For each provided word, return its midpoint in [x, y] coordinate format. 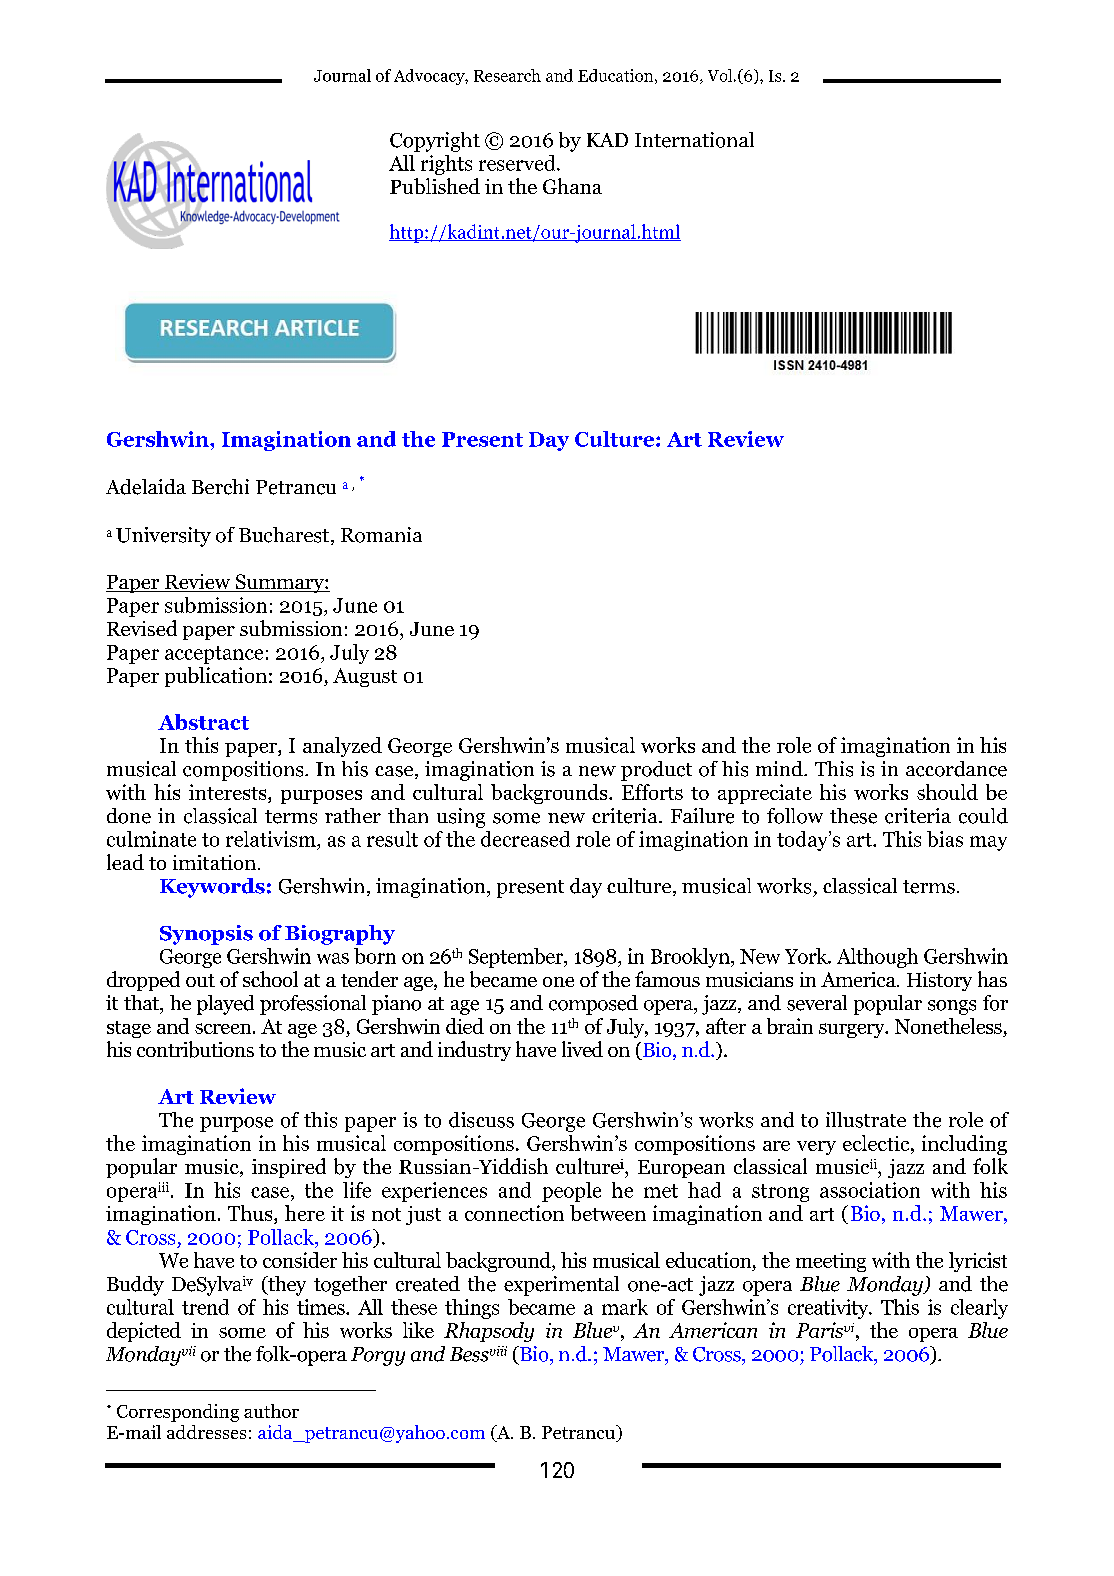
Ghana [572, 186]
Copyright [435, 142]
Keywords [212, 888]
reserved [518, 163]
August [365, 677]
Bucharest [285, 536]
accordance [956, 769]
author [271, 1411]
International [694, 140]
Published [435, 186]
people [571, 1192]
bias [945, 839]
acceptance [214, 655]
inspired [289, 1168]
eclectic [877, 1143]
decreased [525, 839]
